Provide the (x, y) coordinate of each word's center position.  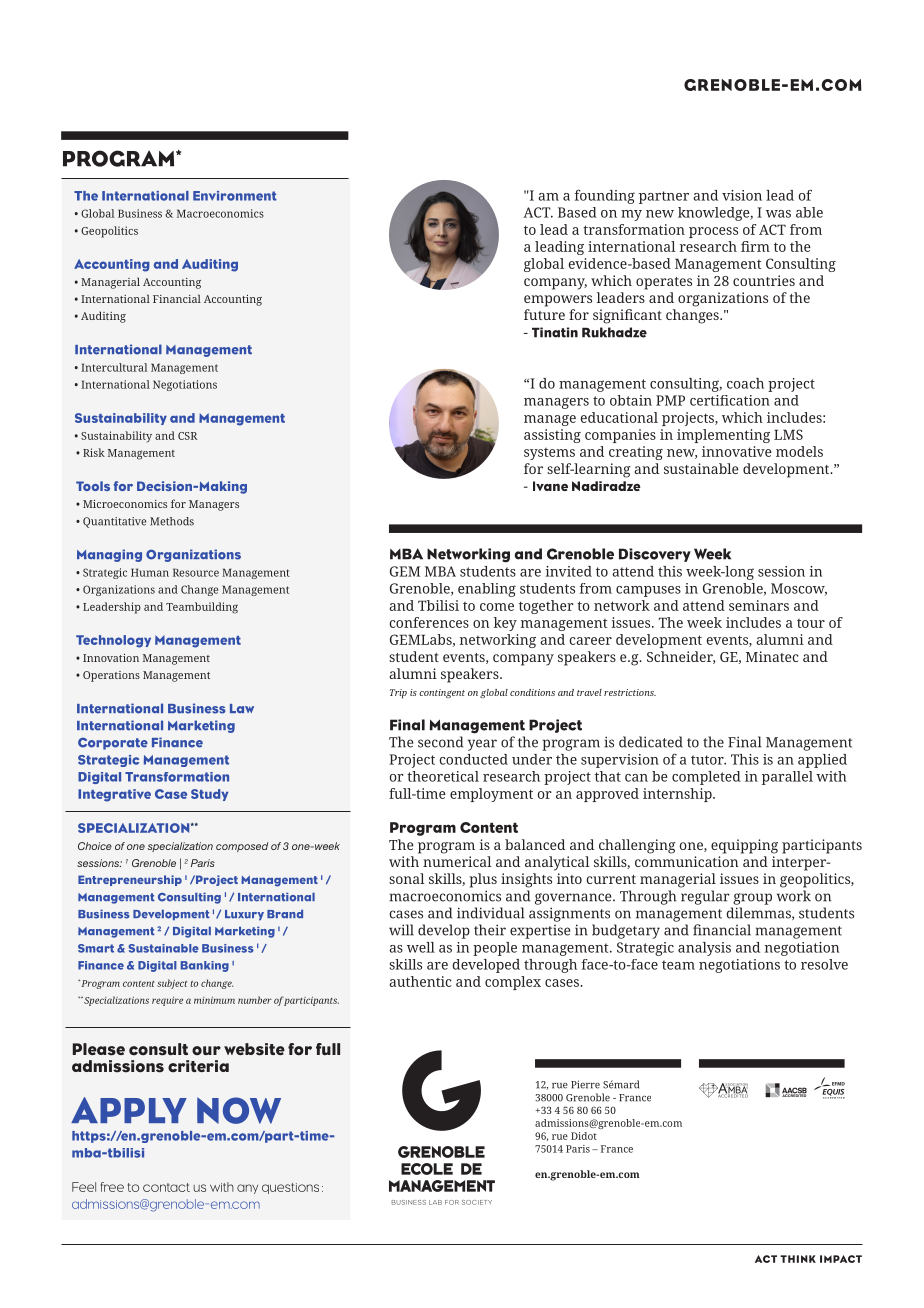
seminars (759, 605)
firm (755, 246)
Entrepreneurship (130, 880)
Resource (196, 572)
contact (166, 1187)
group (752, 899)
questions (290, 1188)
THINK (798, 1259)
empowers (558, 301)
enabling (487, 590)
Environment (235, 196)
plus (483, 880)
